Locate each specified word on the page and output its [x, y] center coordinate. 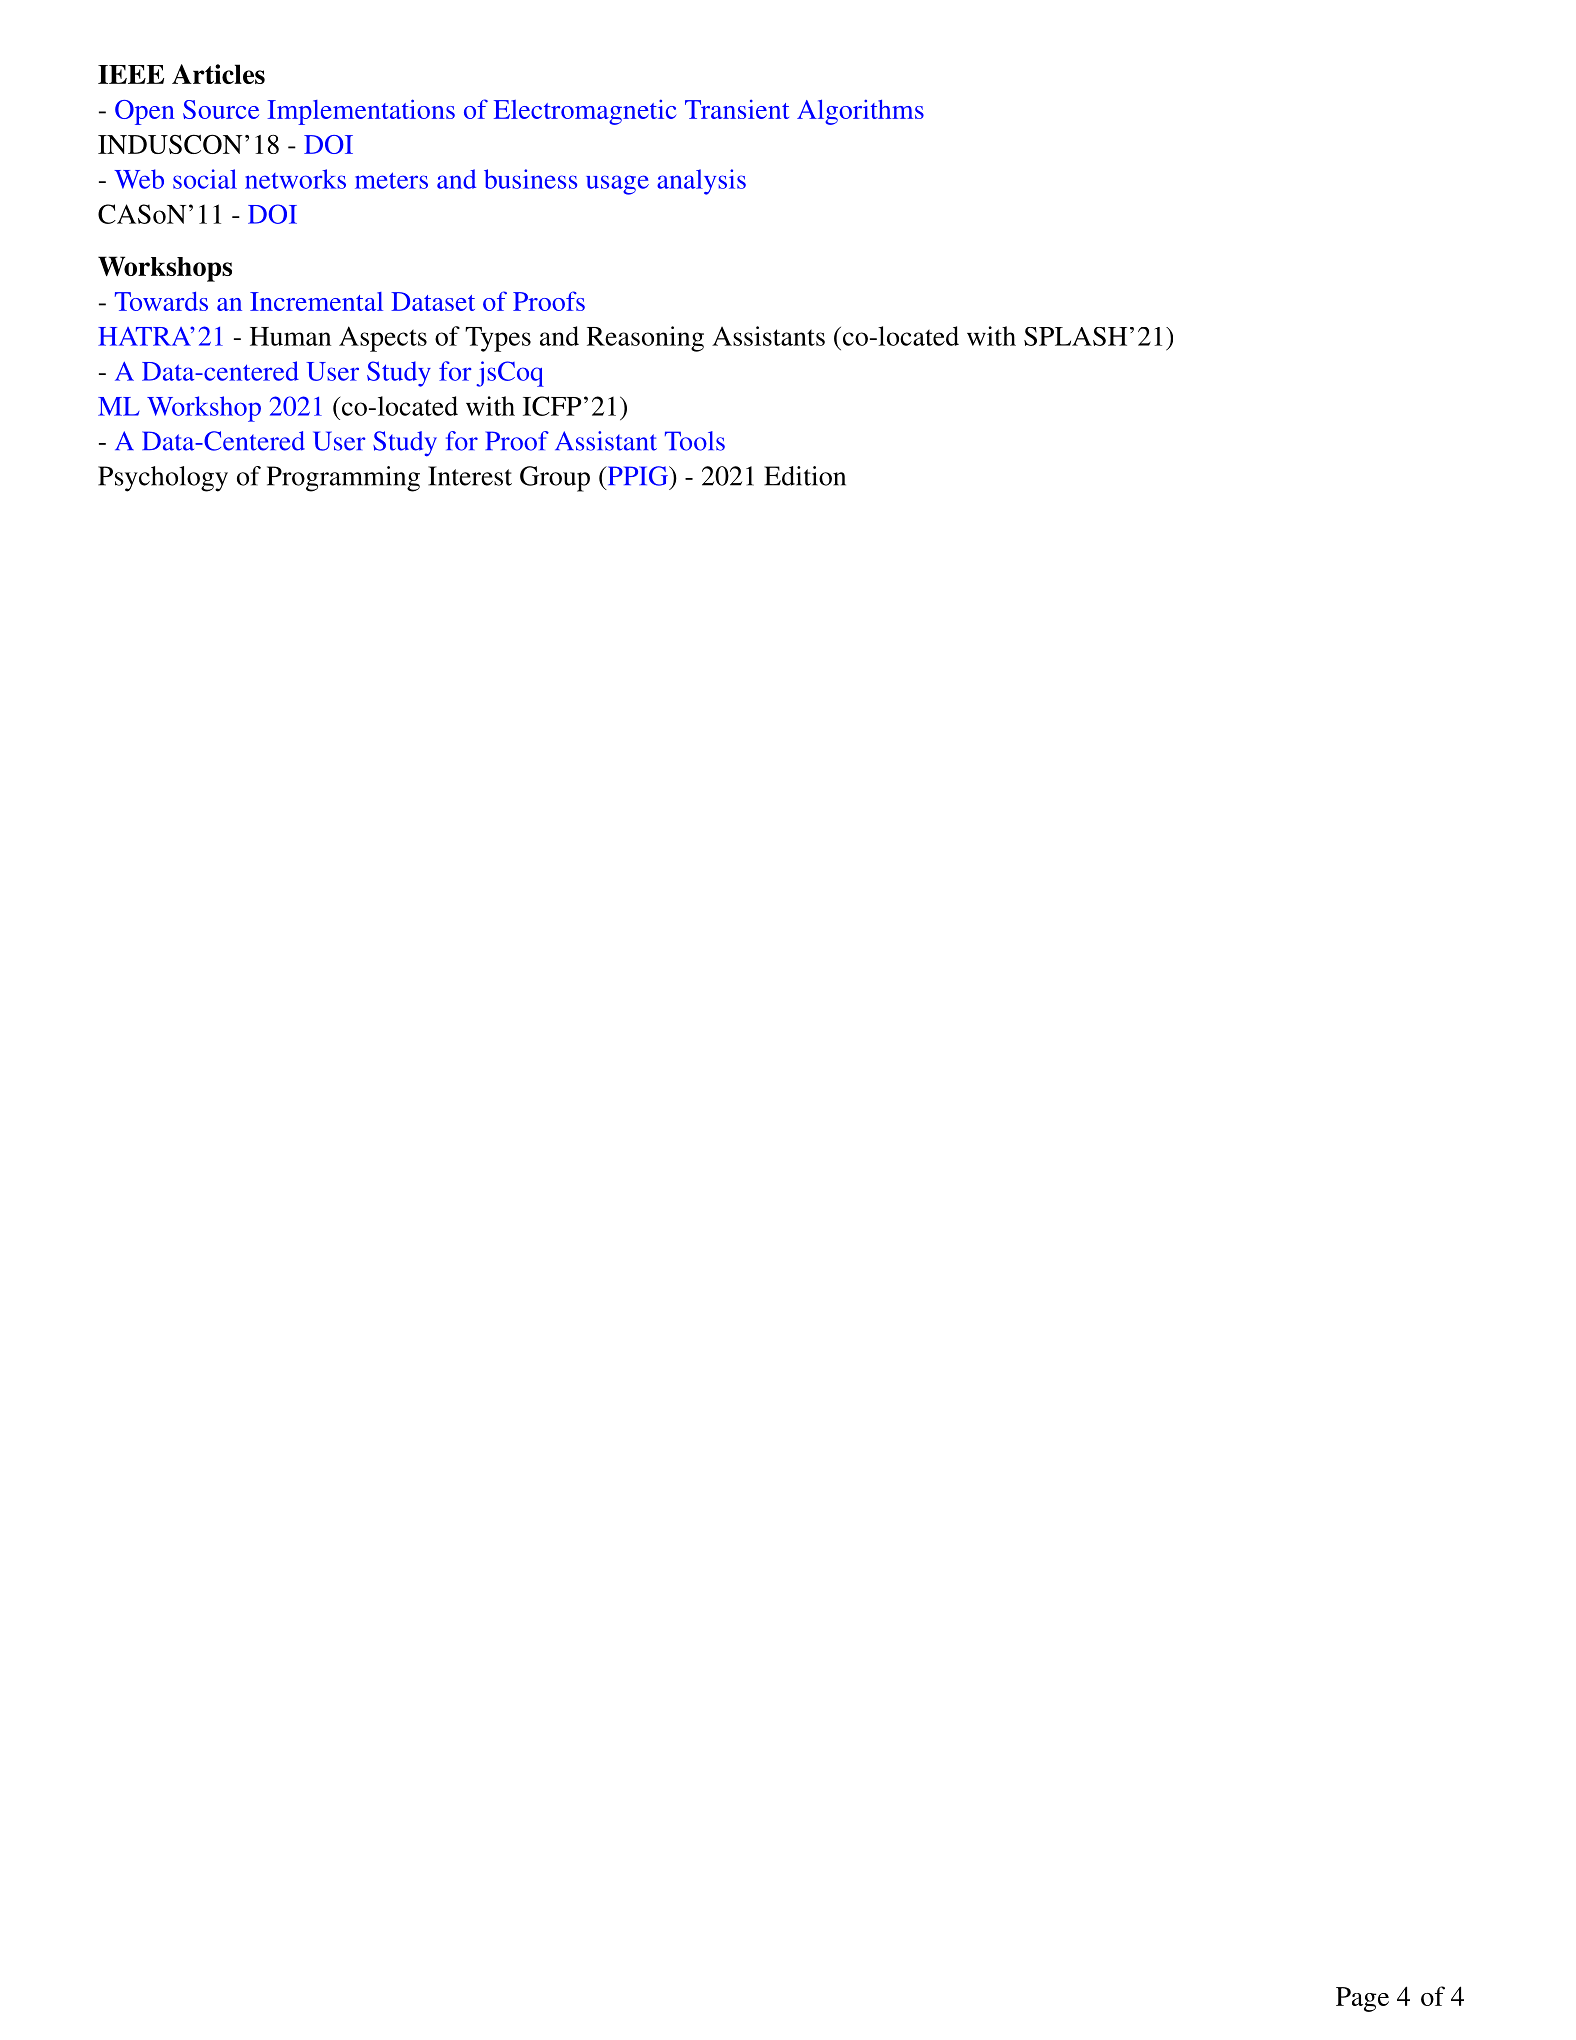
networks [295, 179]
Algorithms [860, 112]
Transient [737, 109]
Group [555, 479]
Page [1362, 1999]
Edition [805, 476]
